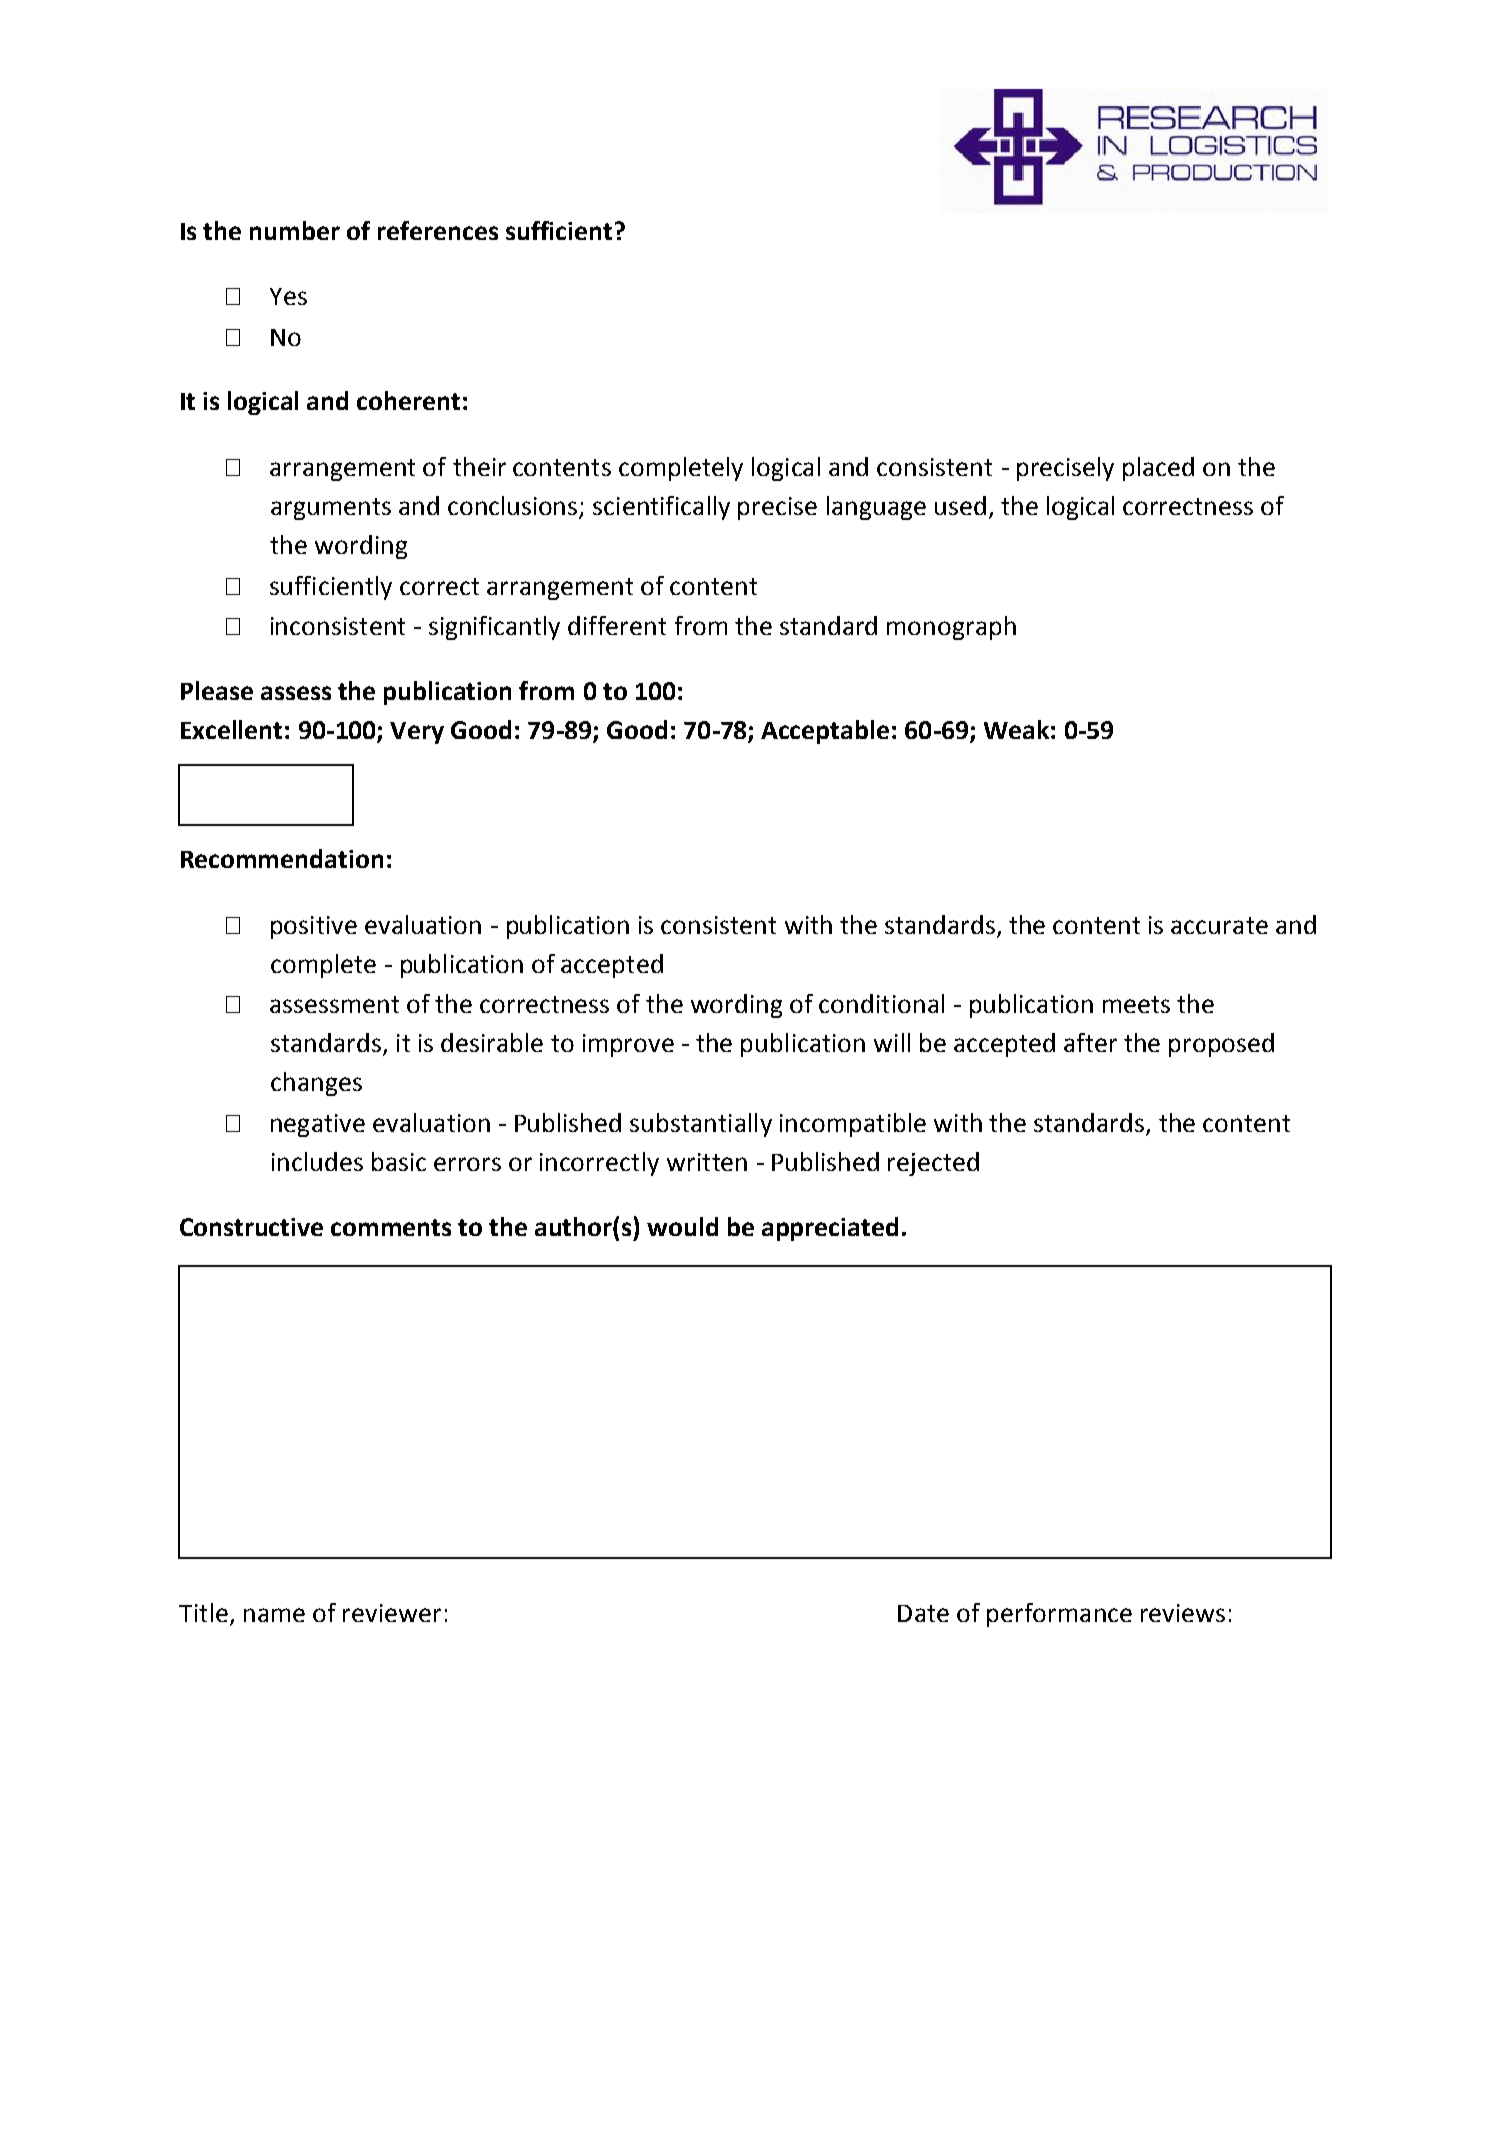 The image size is (1507, 2131). Describe the element at coordinates (682, 1226) in the page. I see `would` at that location.
